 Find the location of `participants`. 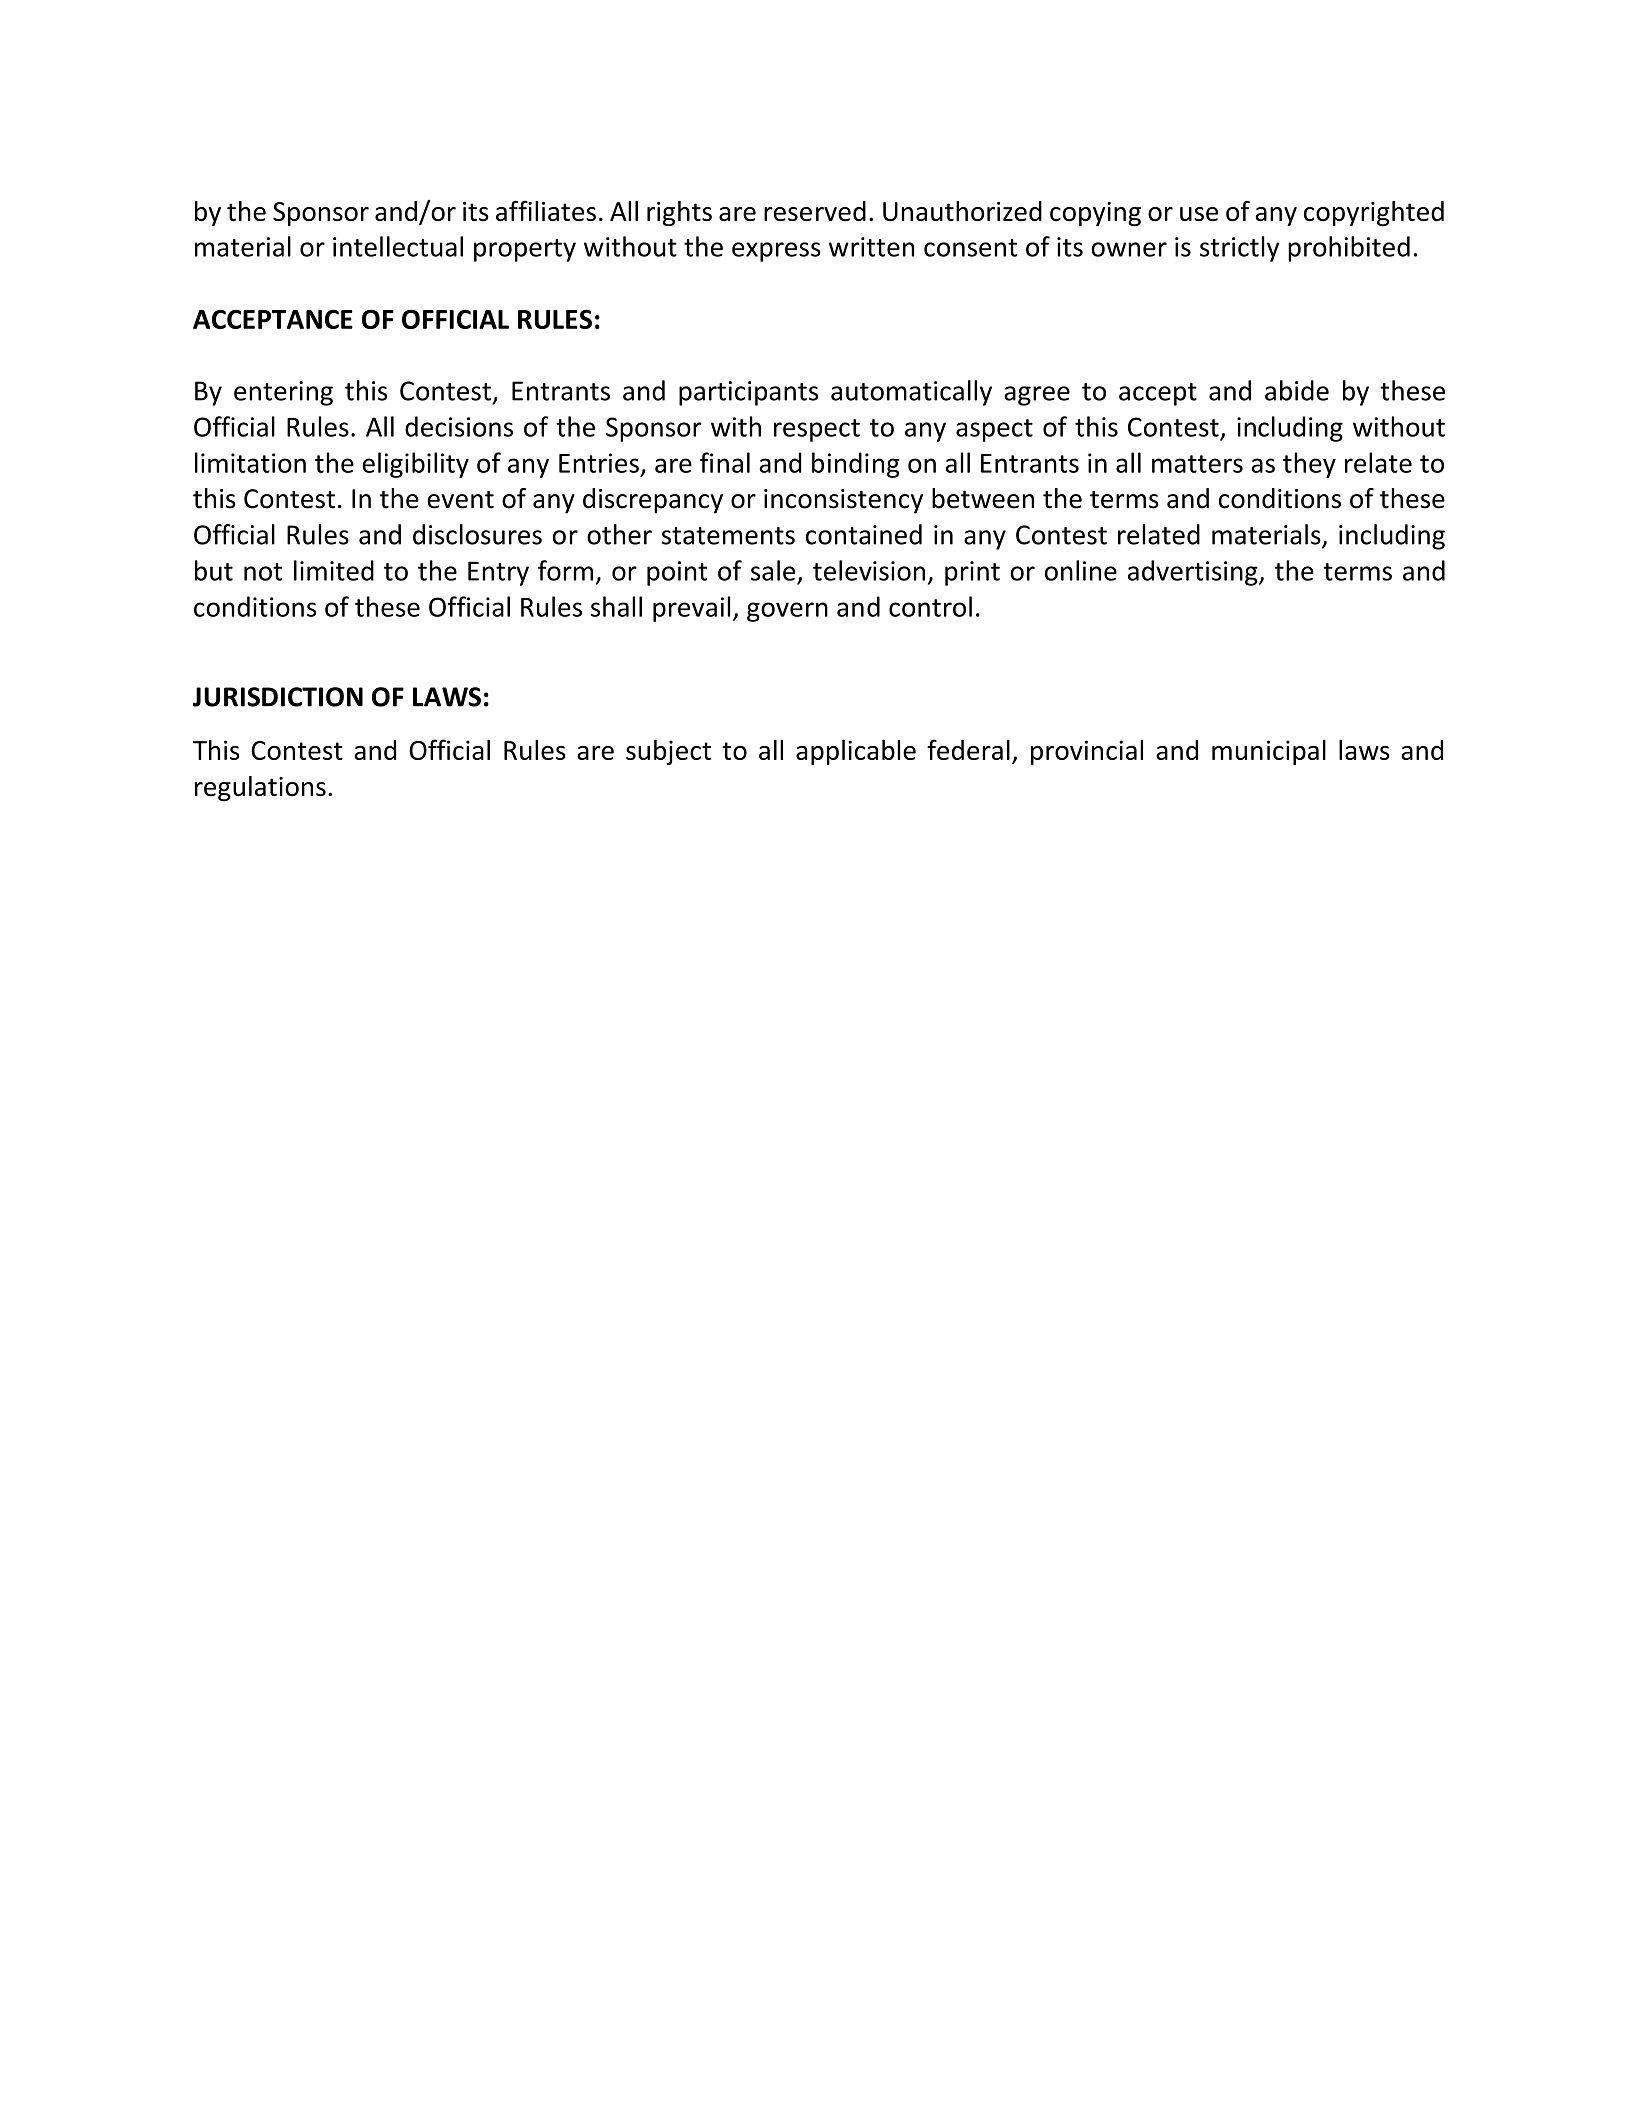

participants is located at coordinates (748, 393).
